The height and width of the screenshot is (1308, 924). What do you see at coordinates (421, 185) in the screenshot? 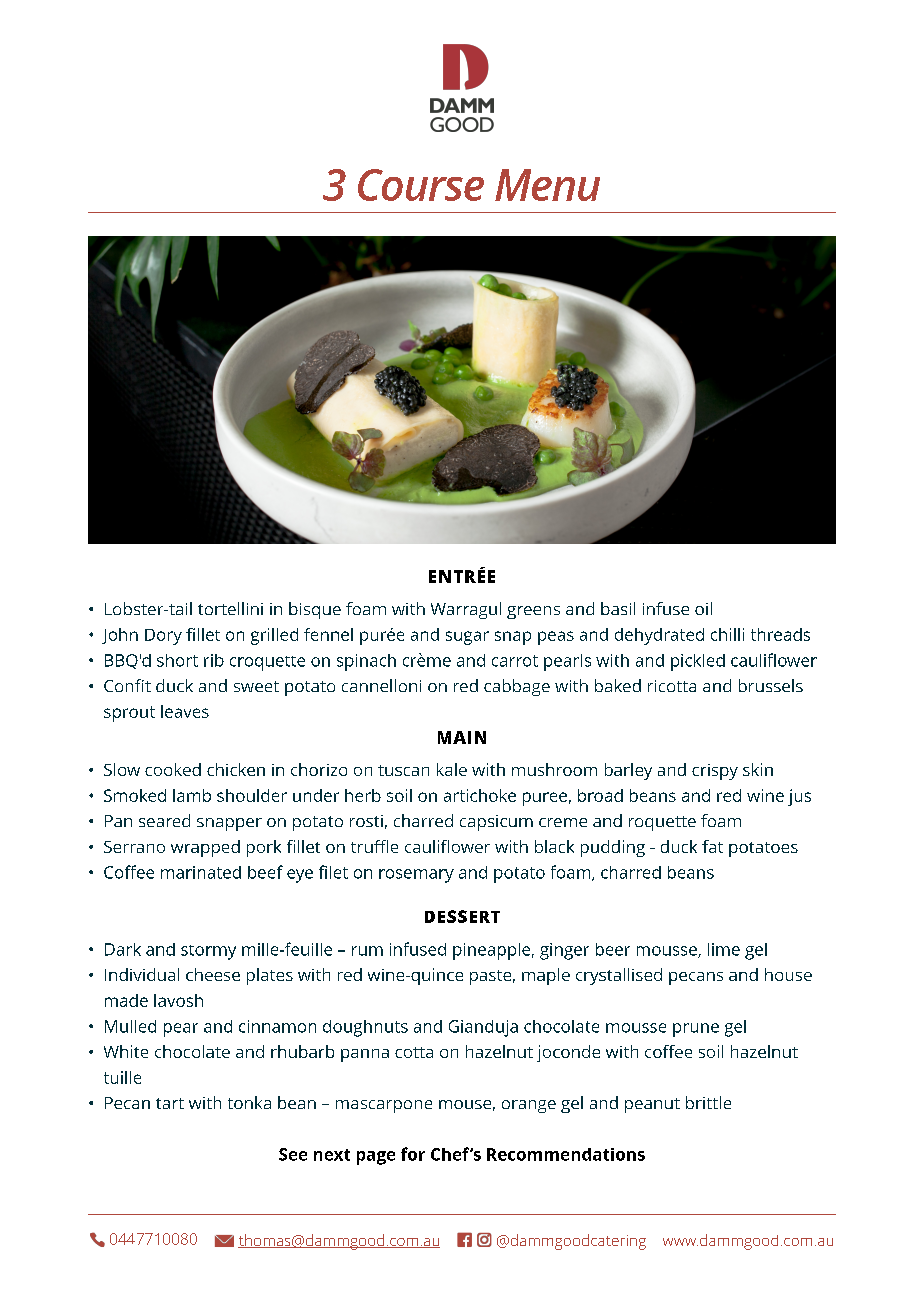
I see `Course` at bounding box center [421, 185].
